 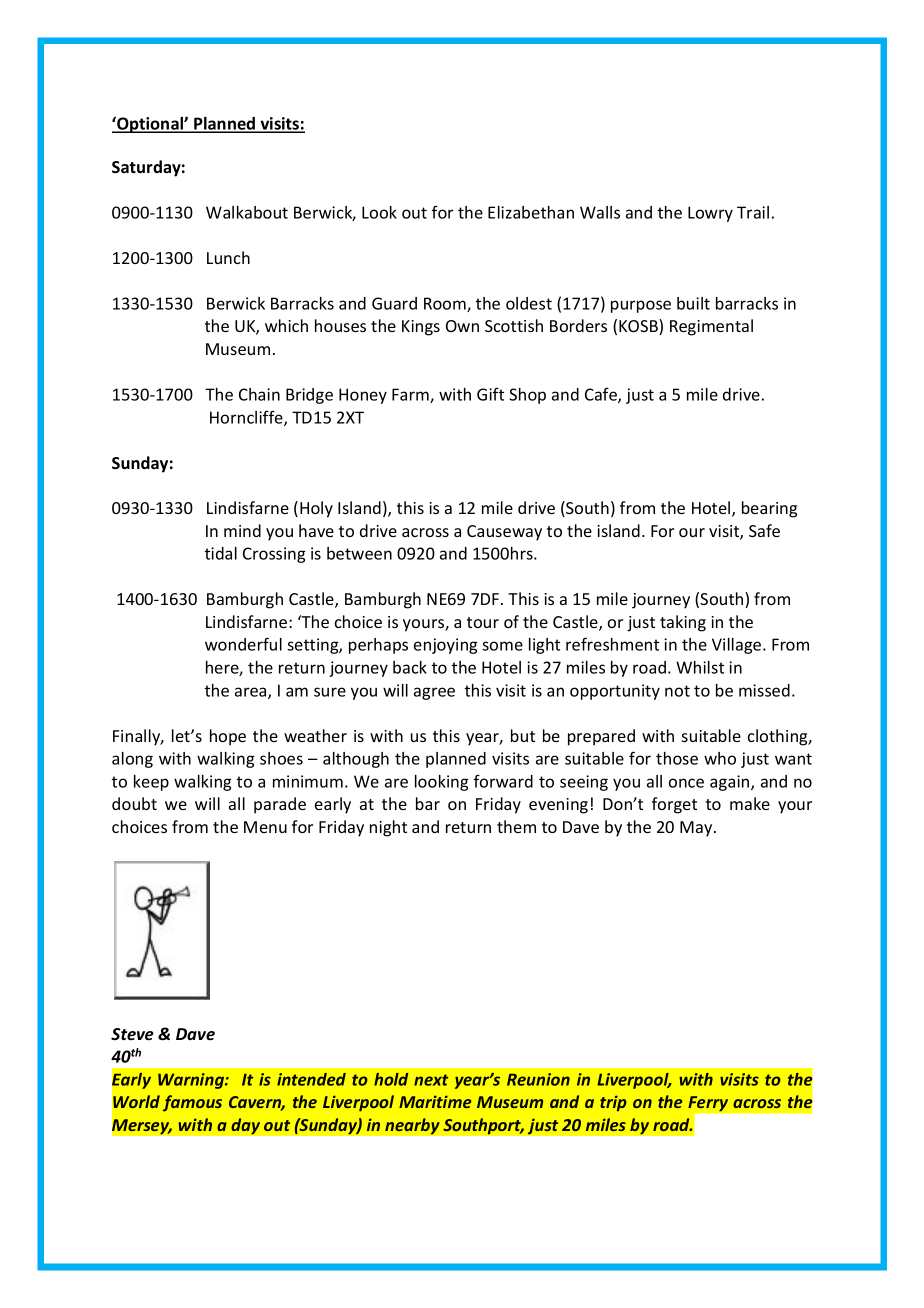 I want to click on Lowry, so click(x=710, y=214).
